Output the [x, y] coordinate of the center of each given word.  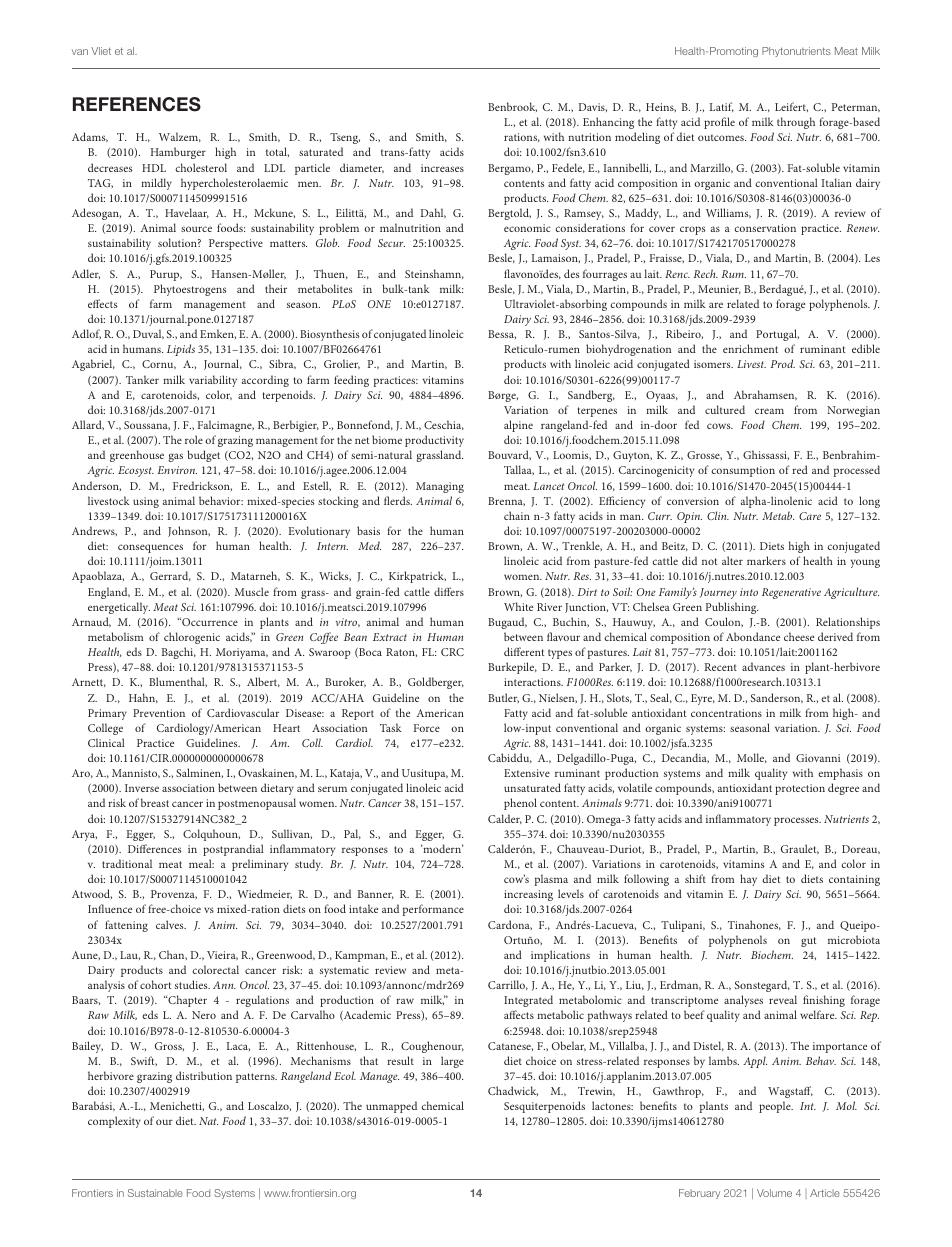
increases [442, 168]
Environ [177, 470]
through [796, 123]
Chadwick [513, 1091]
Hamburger [178, 153]
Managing [440, 487]
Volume [774, 1193]
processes [797, 821]
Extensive [527, 773]
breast [155, 802]
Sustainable [155, 1193]
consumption [743, 471]
